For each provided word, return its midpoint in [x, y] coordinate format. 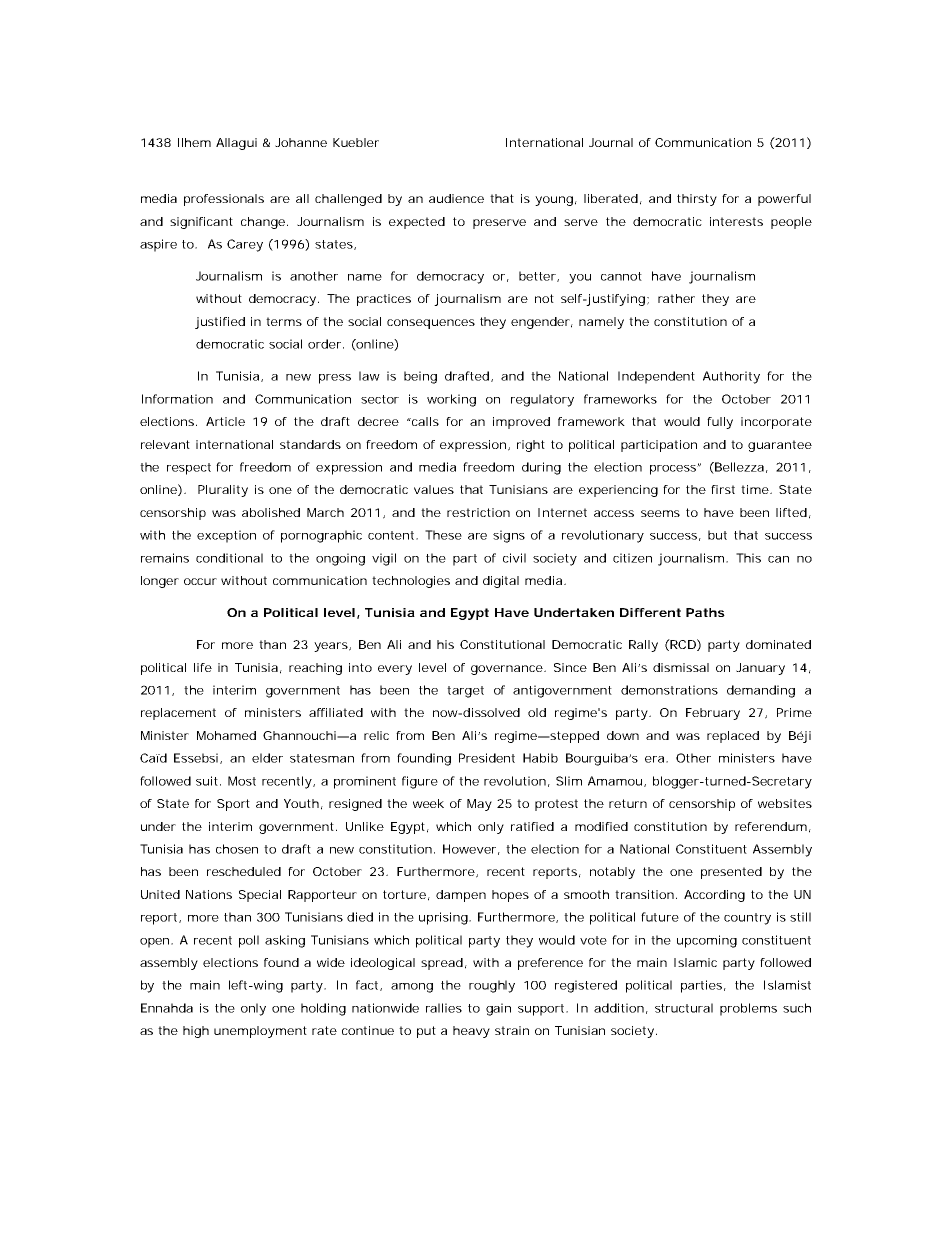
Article [225, 421]
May [479, 805]
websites [785, 803]
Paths [705, 612]
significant [201, 223]
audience [456, 198]
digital [501, 582]
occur [200, 581]
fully [720, 423]
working [451, 400]
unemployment [260, 1032]
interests [736, 221]
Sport [233, 805]
